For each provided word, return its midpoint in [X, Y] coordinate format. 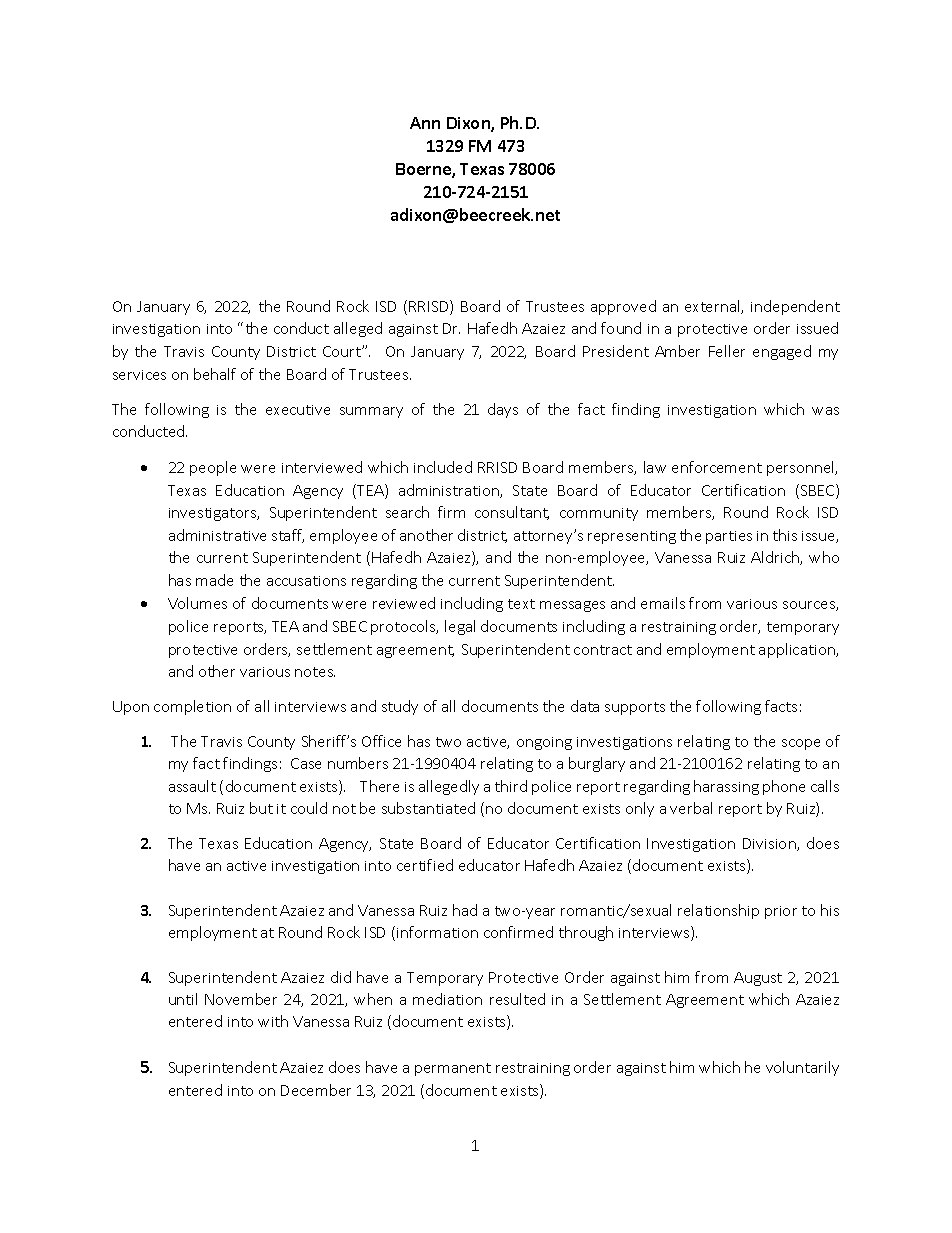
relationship [718, 911]
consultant [512, 513]
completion [192, 707]
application [798, 650]
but [261, 808]
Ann [425, 123]
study [400, 707]
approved [623, 307]
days [503, 410]
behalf [215, 374]
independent [795, 307]
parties [729, 537]
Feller [727, 351]
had [465, 910]
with [273, 1021]
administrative [217, 535]
